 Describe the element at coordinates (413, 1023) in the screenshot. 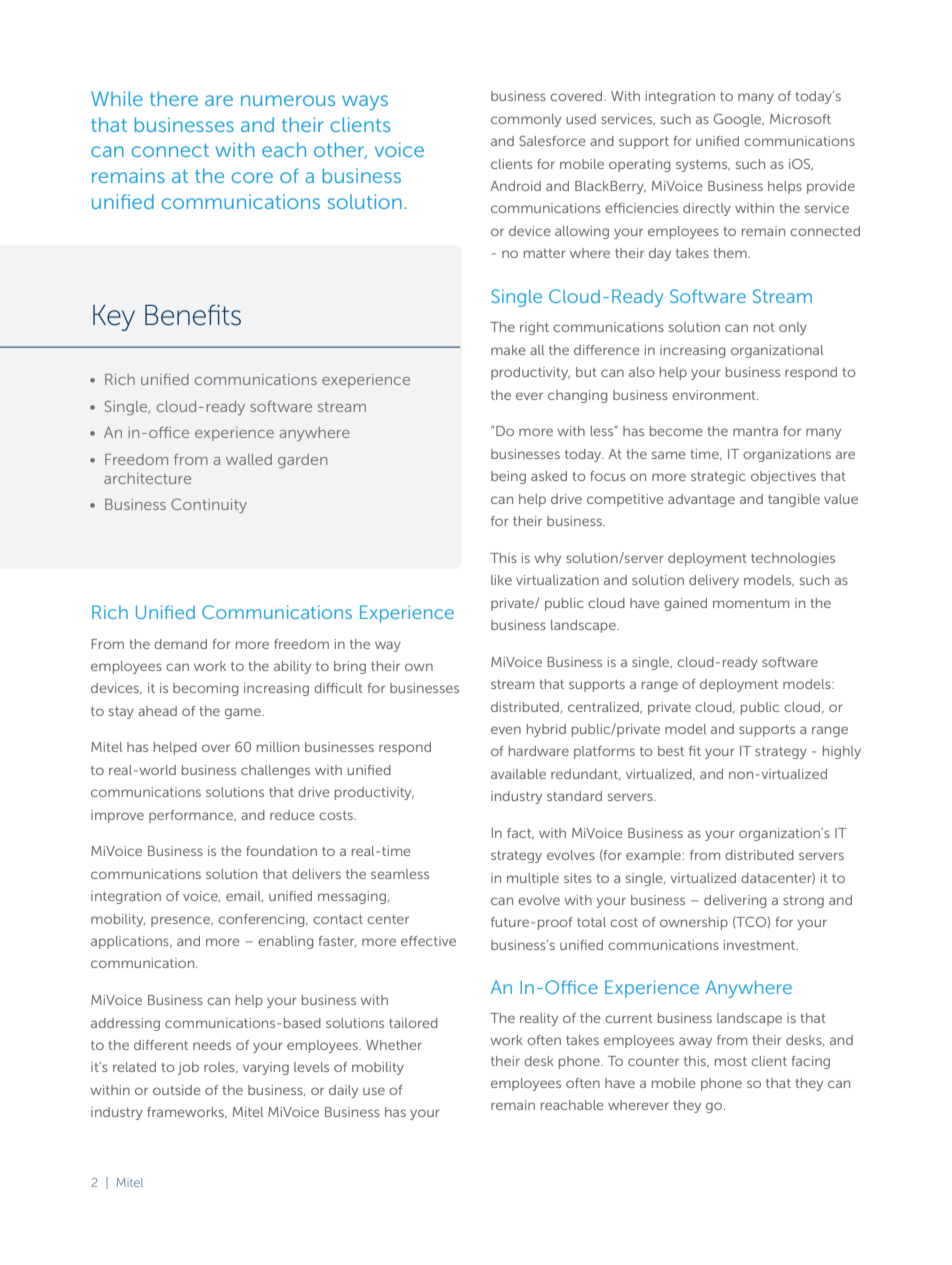

I see `tailored` at that location.
